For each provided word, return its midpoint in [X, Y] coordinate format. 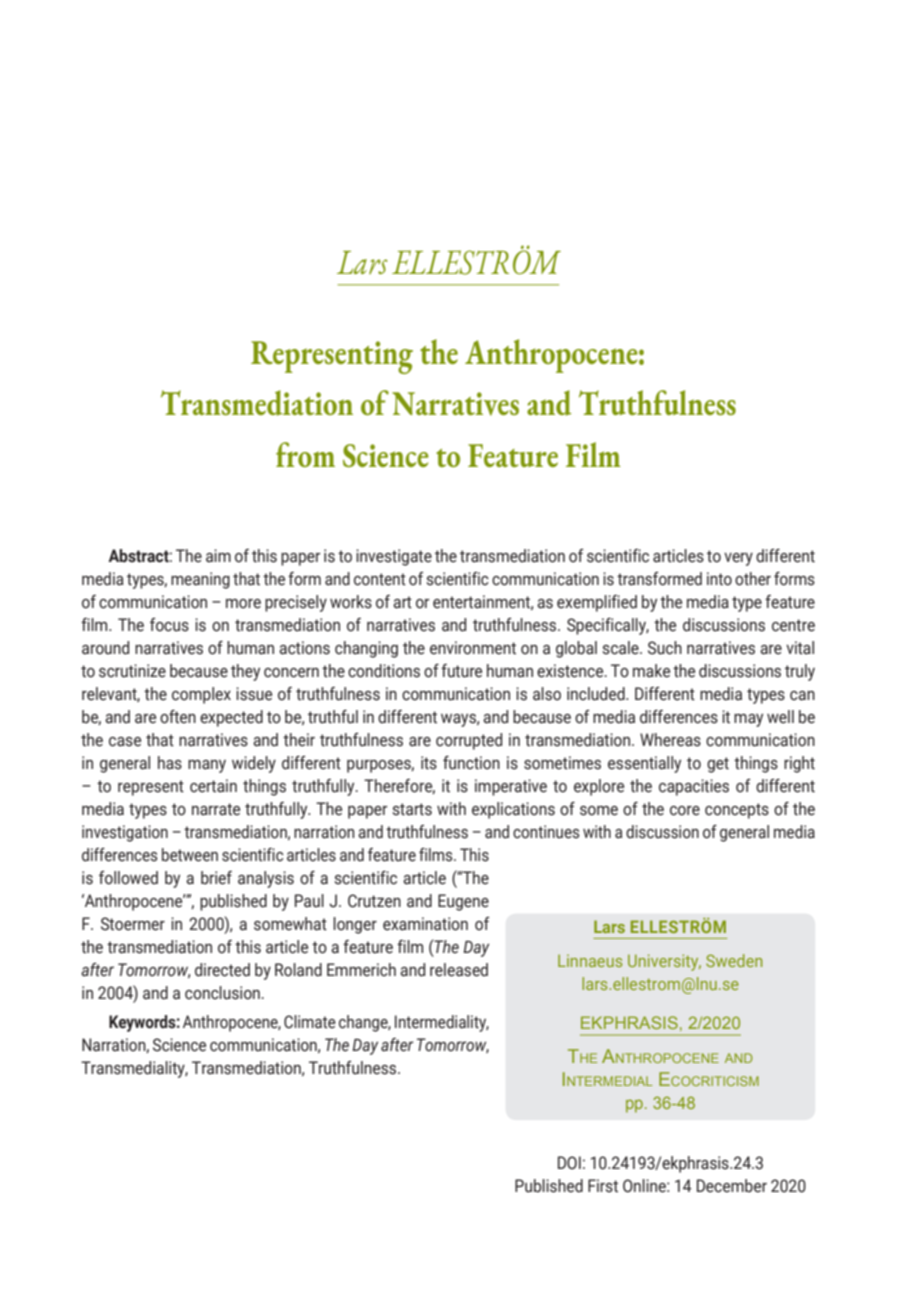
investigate [394, 557]
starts [412, 809]
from [305, 454]
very [738, 559]
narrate [216, 809]
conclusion [222, 993]
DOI [569, 1163]
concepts [737, 811]
